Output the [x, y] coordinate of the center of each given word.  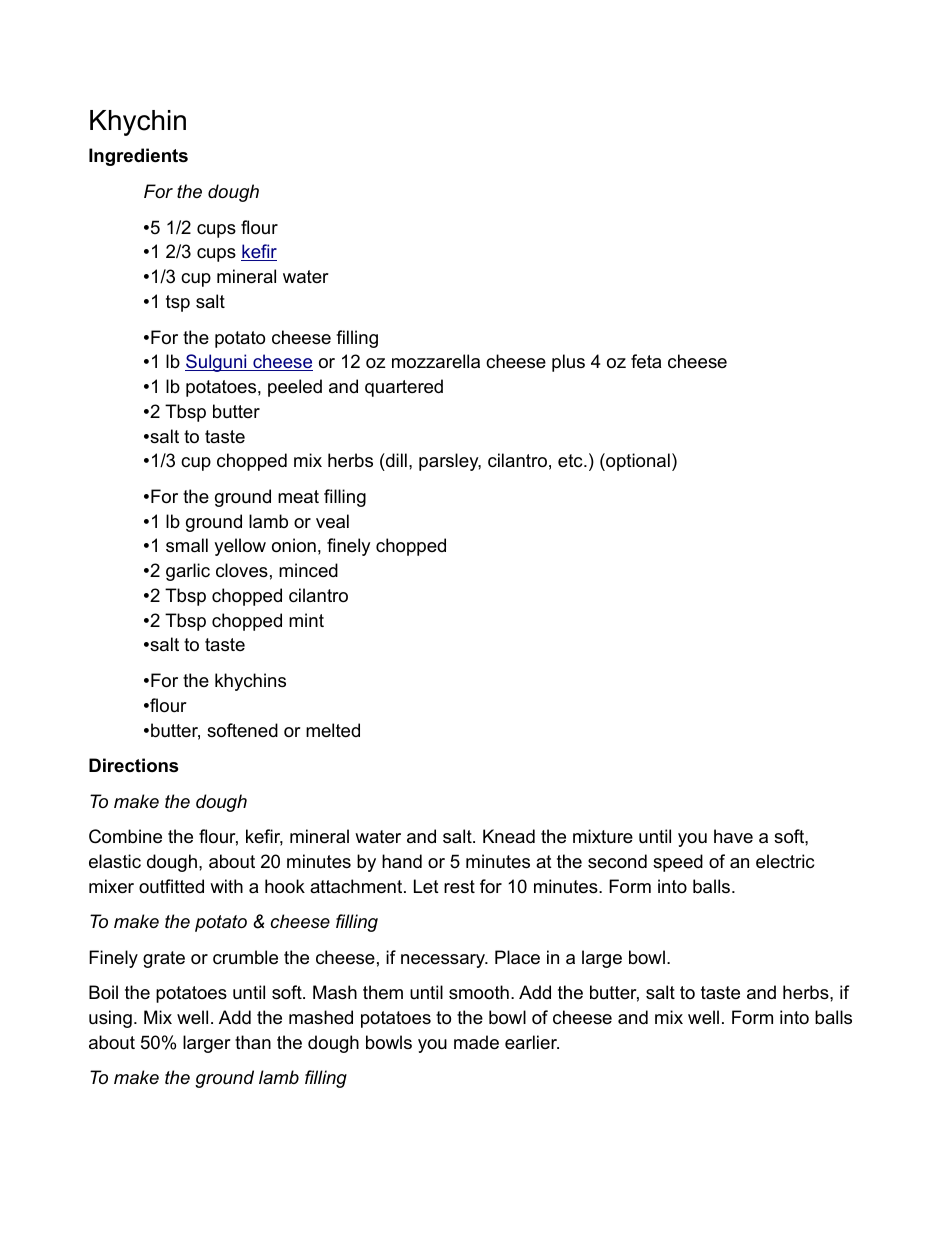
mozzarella [436, 361]
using [110, 1019]
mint [306, 620]
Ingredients [138, 157]
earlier [532, 1042]
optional [637, 462]
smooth [479, 992]
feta [646, 361]
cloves [242, 570]
